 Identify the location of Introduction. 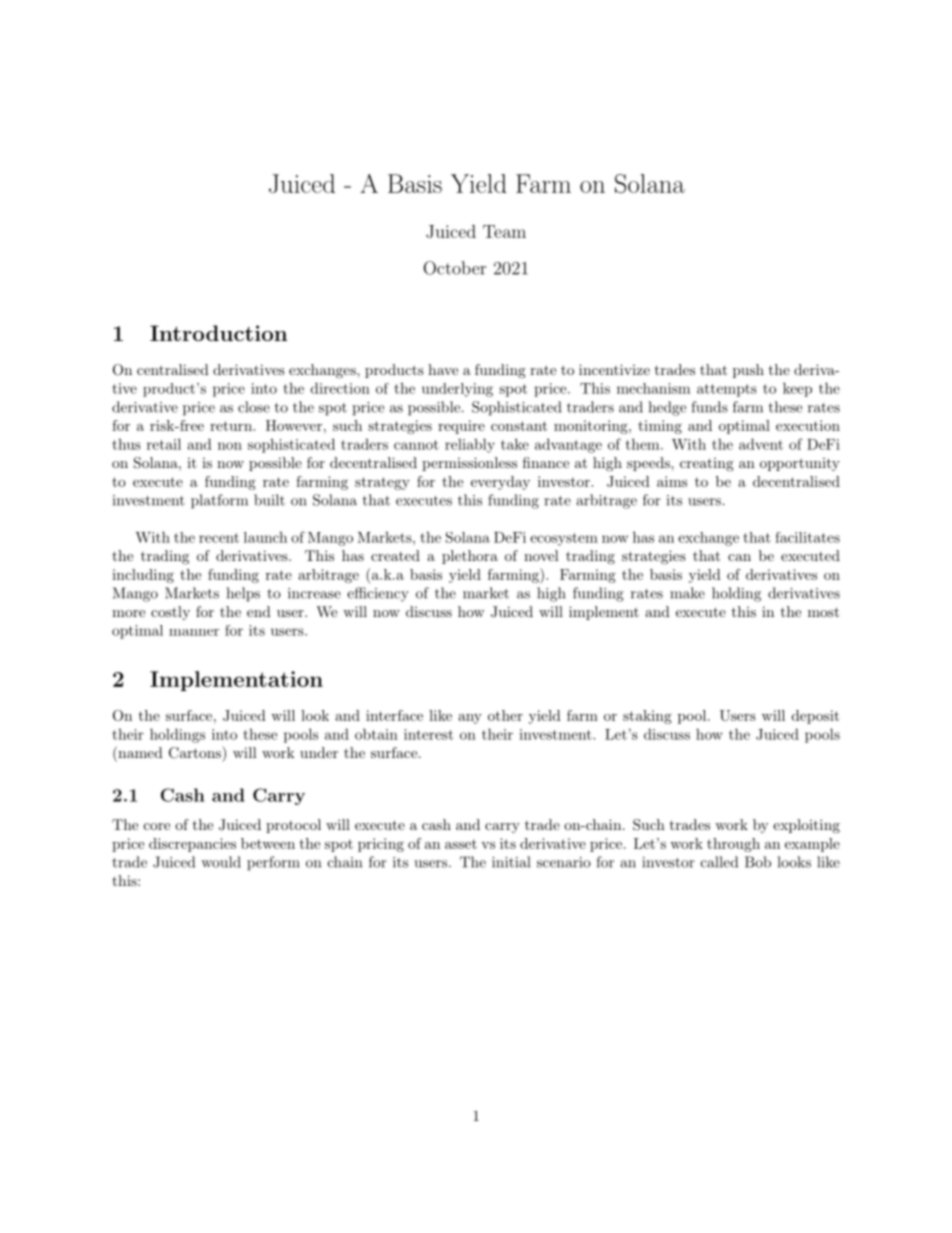
(218, 333).
